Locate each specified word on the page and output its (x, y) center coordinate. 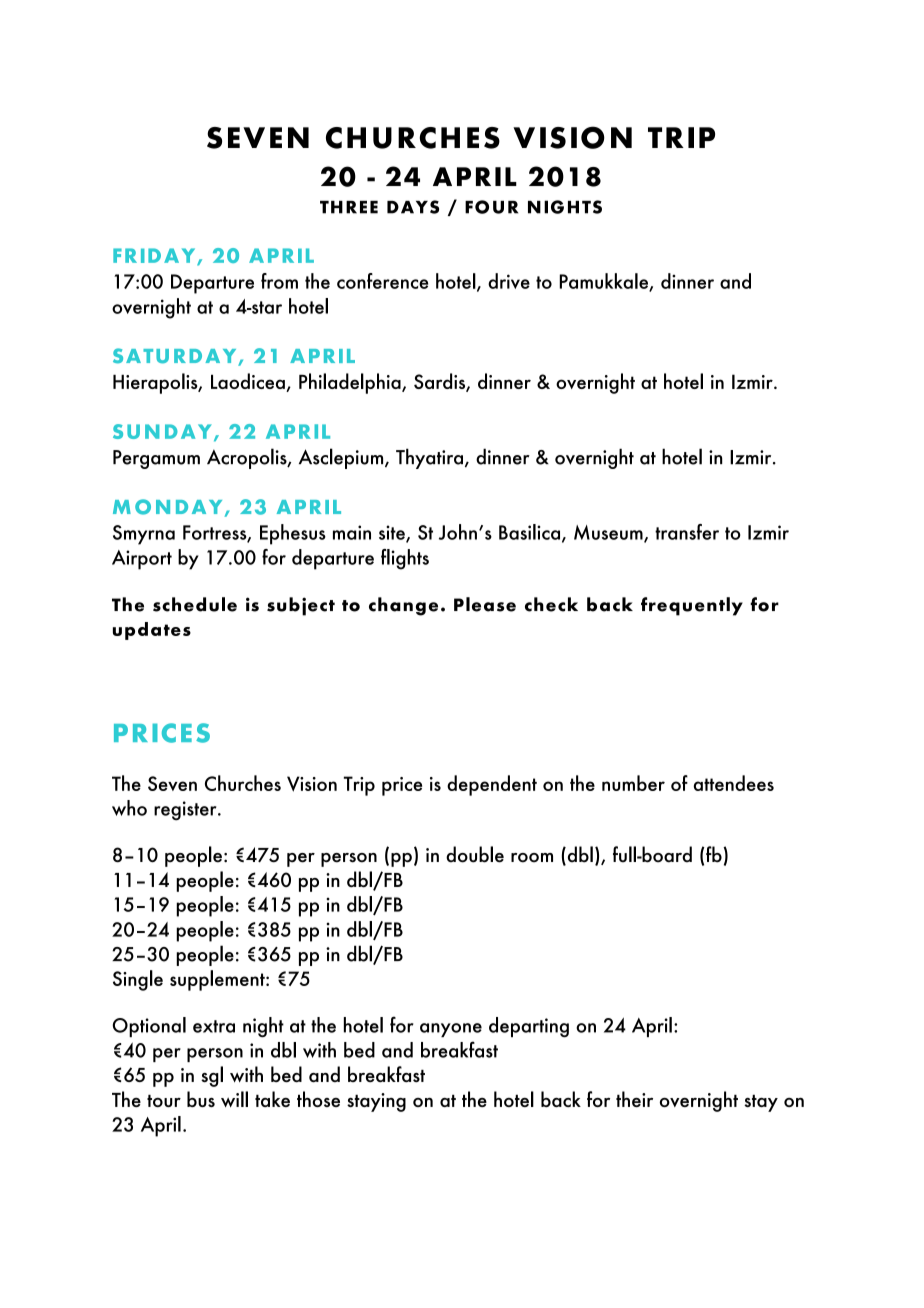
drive (509, 281)
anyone (451, 1030)
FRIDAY (155, 256)
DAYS (413, 207)
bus (201, 1099)
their (634, 1099)
